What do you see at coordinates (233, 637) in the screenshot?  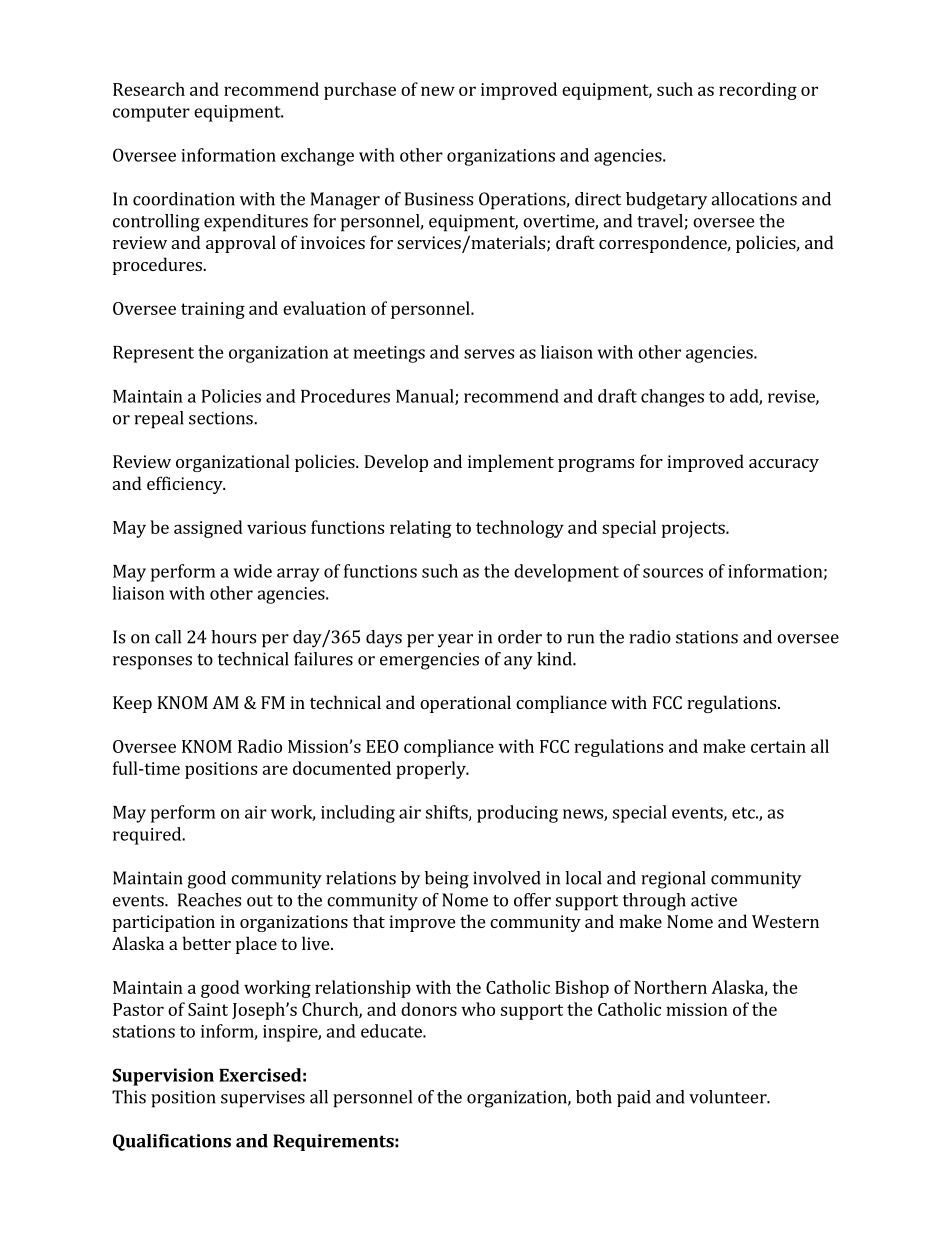 I see `hours` at bounding box center [233, 637].
